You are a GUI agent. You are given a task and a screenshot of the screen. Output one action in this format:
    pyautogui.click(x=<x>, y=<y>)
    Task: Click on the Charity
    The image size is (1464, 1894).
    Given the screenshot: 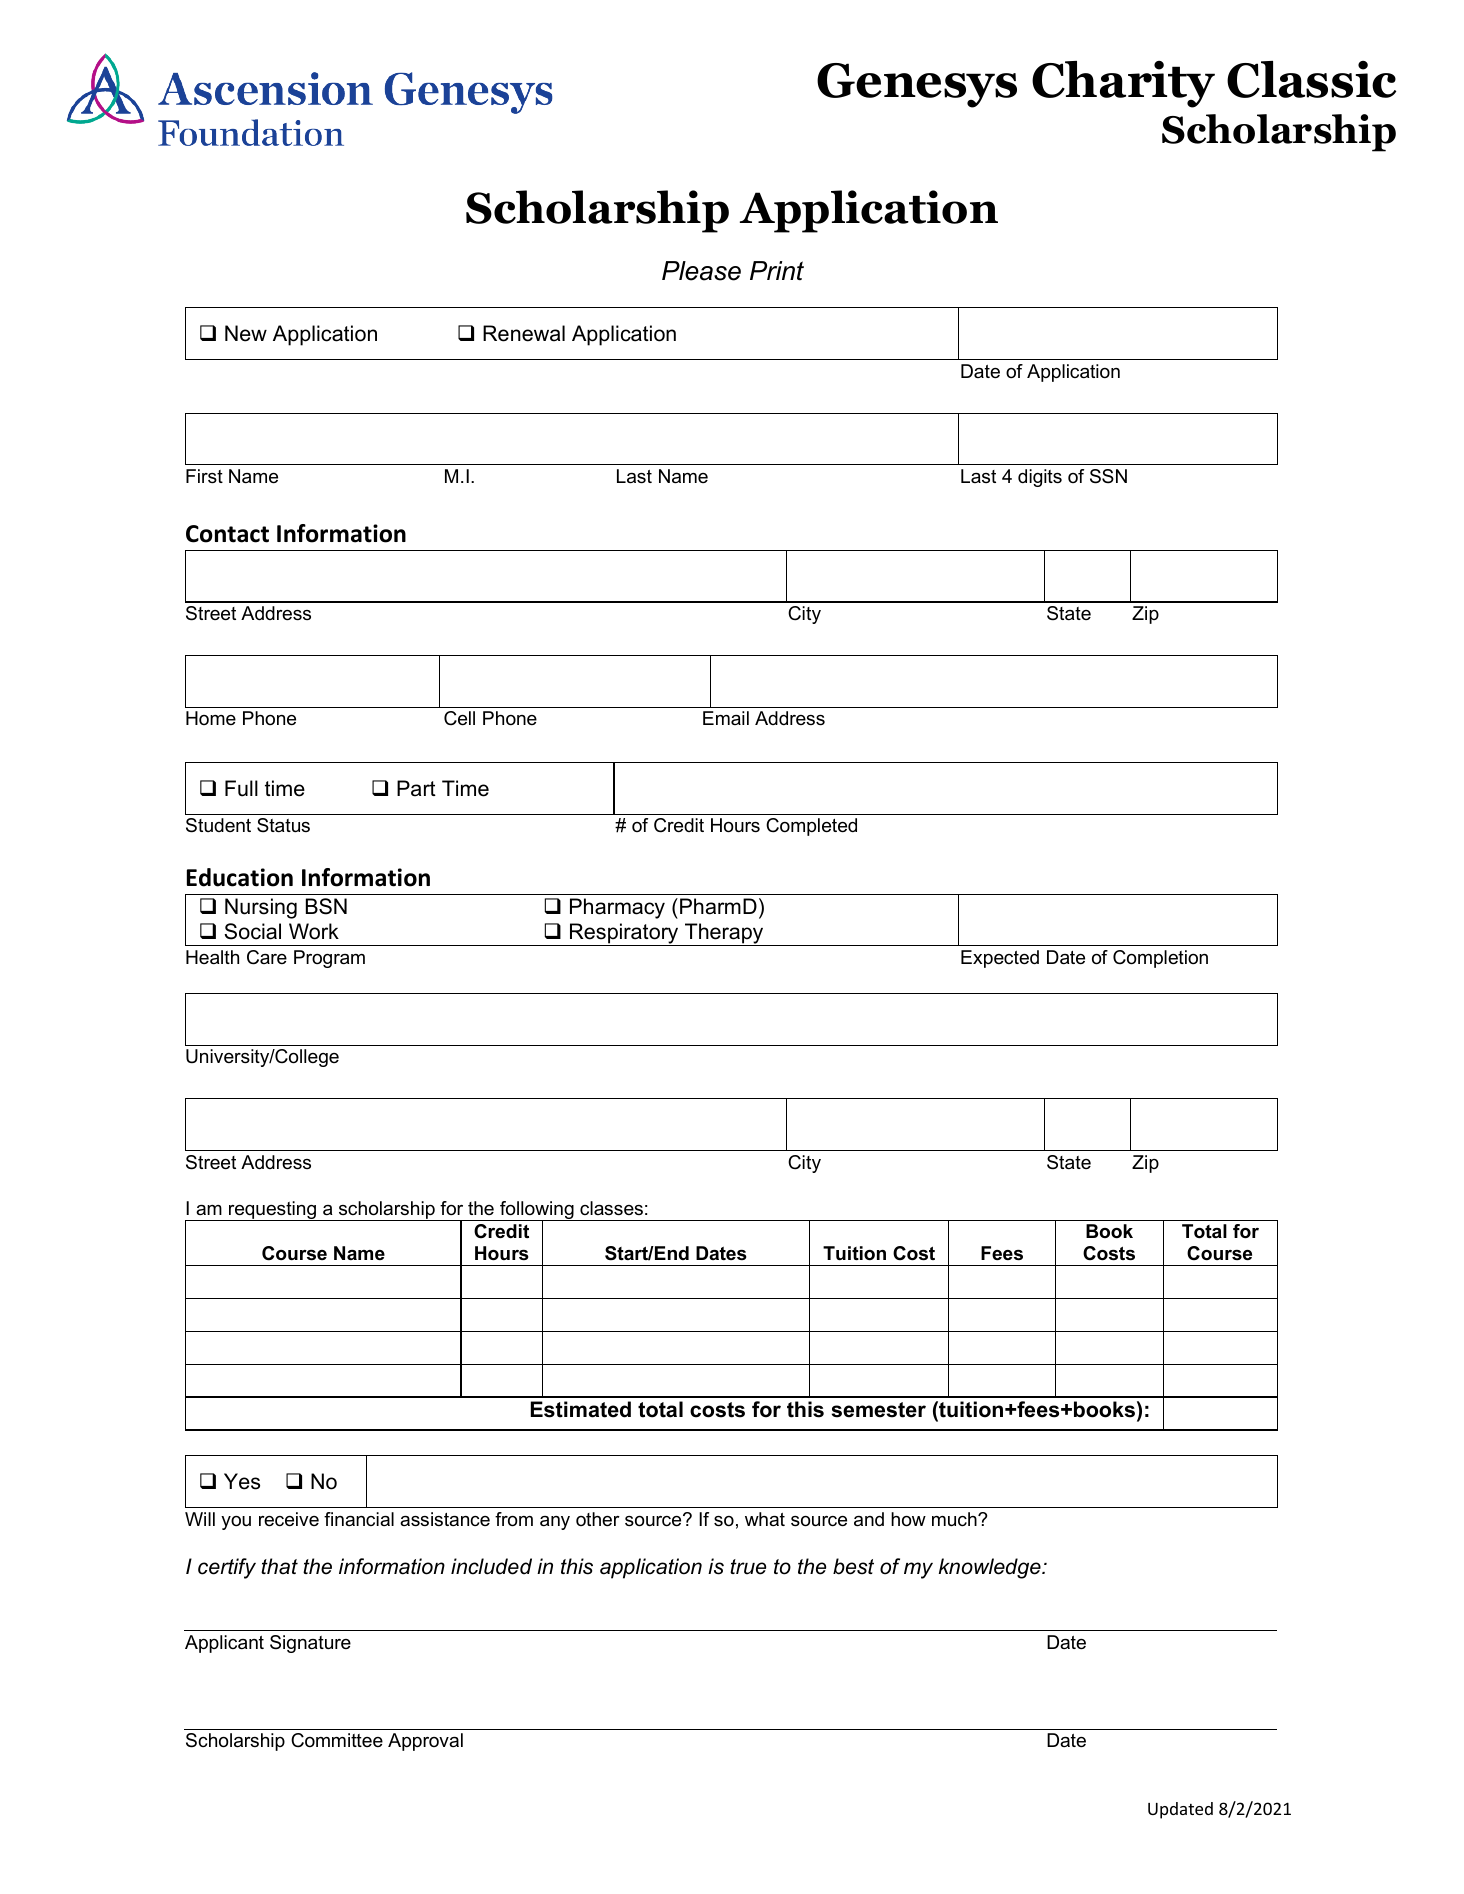 What is the action you would take?
    pyautogui.click(x=1123, y=84)
